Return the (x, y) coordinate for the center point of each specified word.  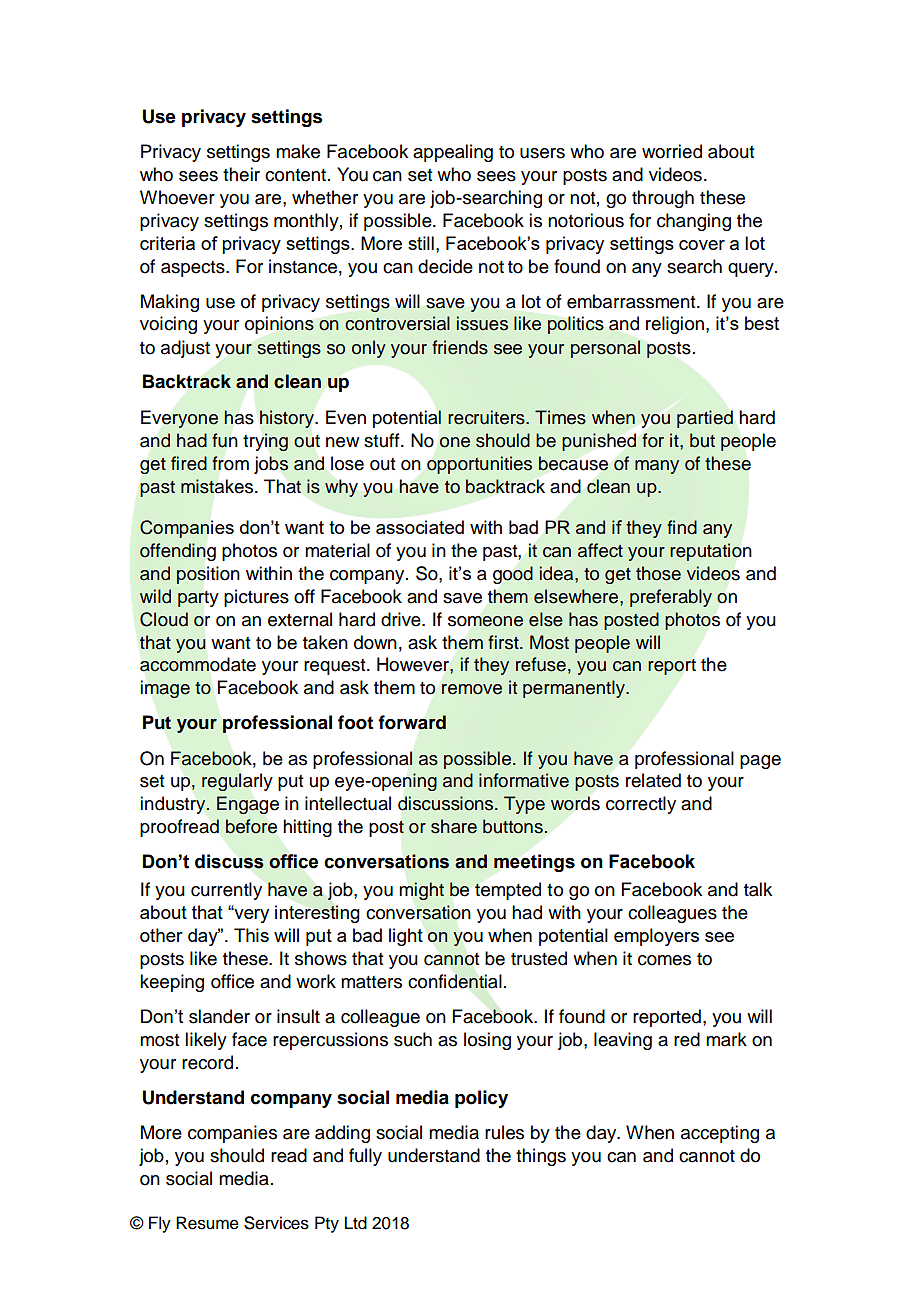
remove (472, 689)
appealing (453, 153)
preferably (671, 598)
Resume (207, 1223)
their (241, 174)
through (663, 199)
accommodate (198, 664)
